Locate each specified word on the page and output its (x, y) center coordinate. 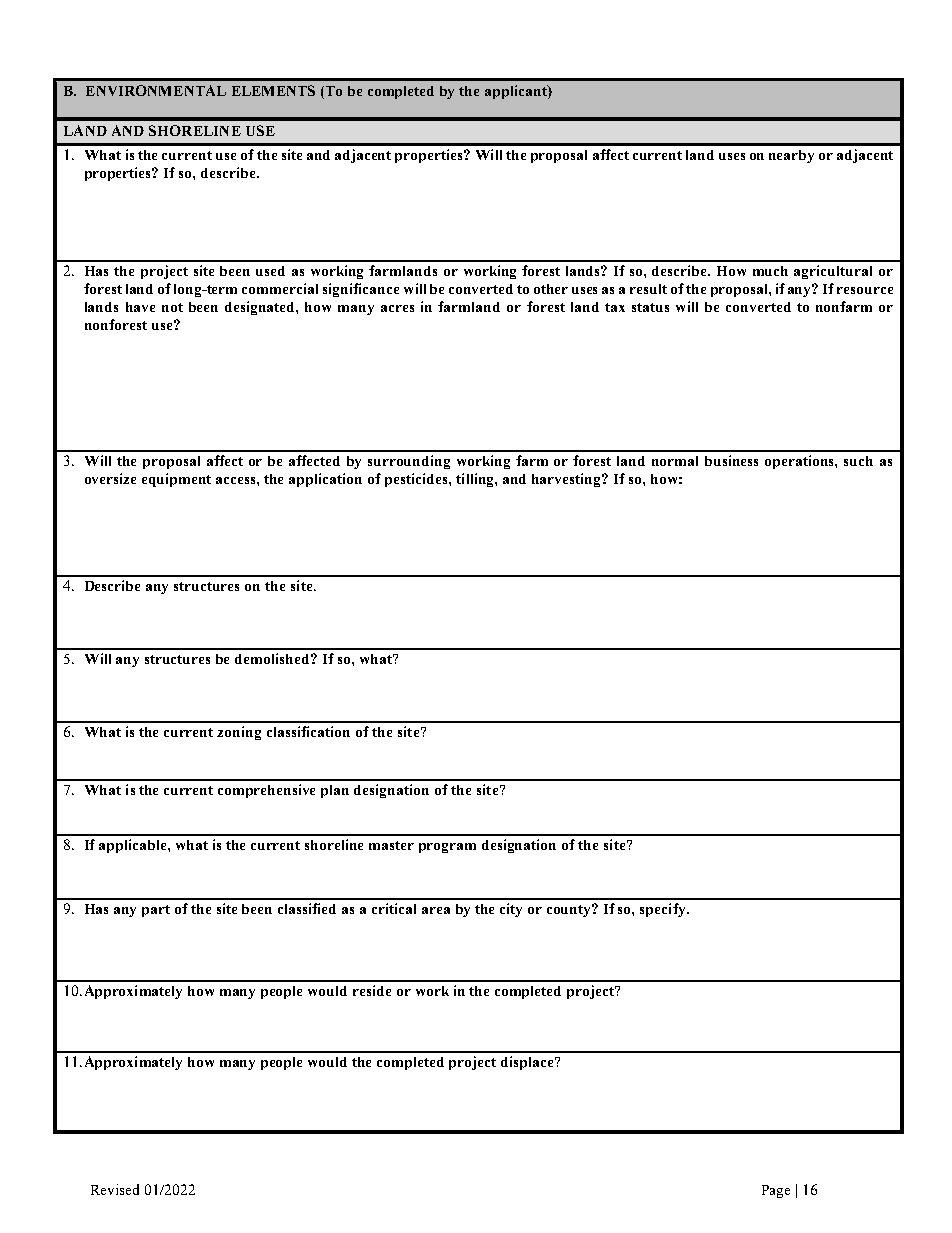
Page (776, 1191)
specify (664, 910)
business (731, 460)
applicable (134, 846)
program (447, 848)
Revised (115, 1189)
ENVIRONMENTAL (156, 90)
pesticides (417, 480)
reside (372, 990)
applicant (517, 92)
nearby (791, 156)
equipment (176, 480)
